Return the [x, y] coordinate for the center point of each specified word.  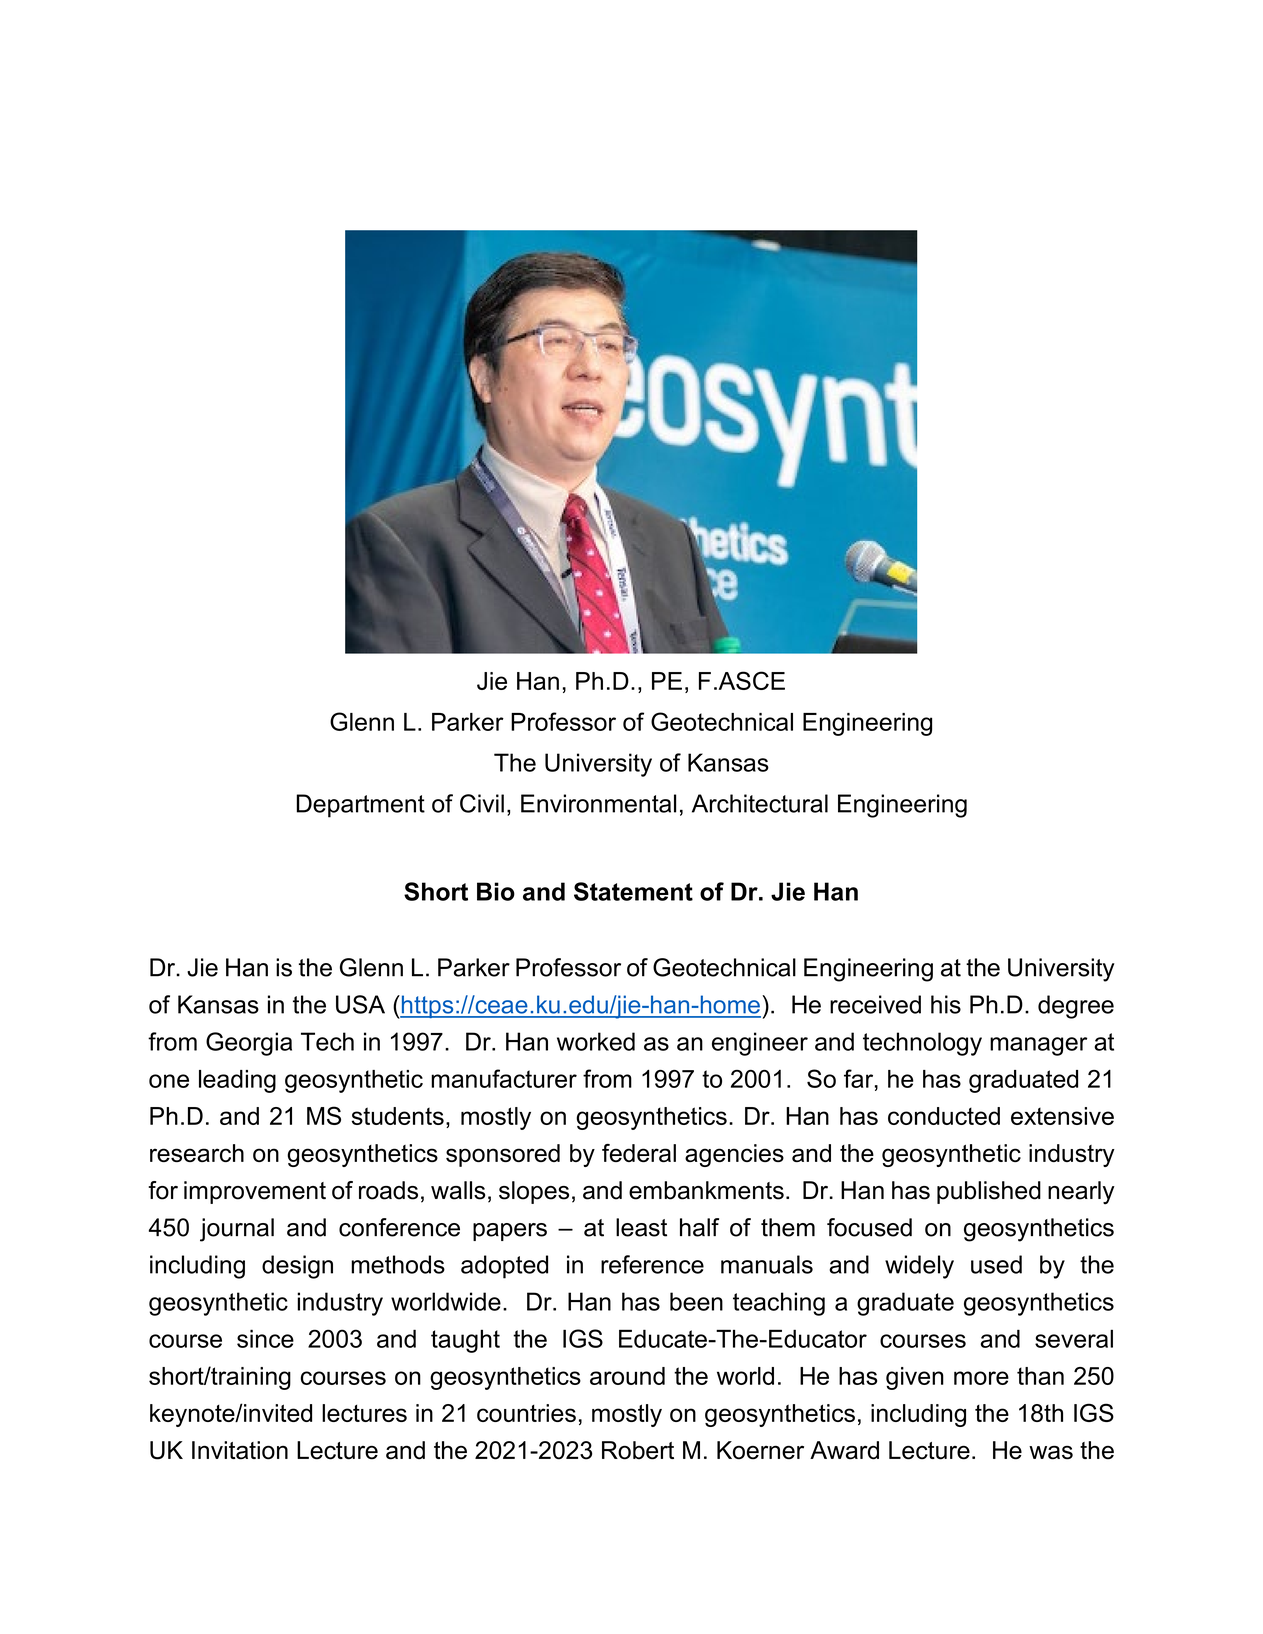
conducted [944, 1116]
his [946, 1004]
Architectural [760, 803]
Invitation [240, 1450]
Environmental [598, 803]
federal [639, 1153]
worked [596, 1041]
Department [360, 806]
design [297, 1267]
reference [652, 1264]
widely [919, 1267]
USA [360, 1004]
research [197, 1153]
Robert [638, 1450]
